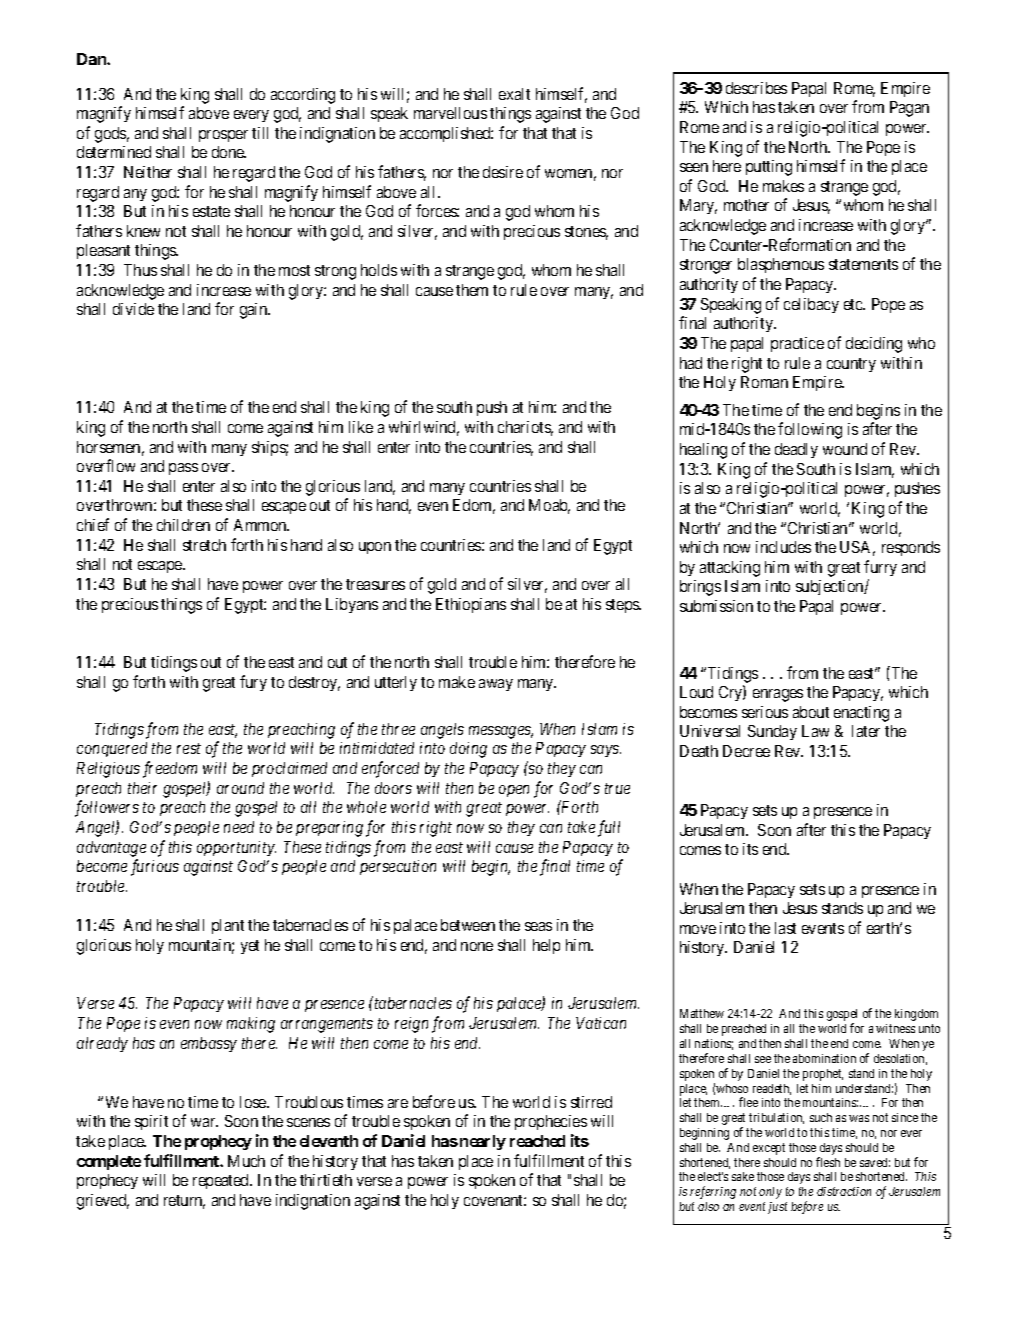  I want to click on enrages, so click(778, 695).
